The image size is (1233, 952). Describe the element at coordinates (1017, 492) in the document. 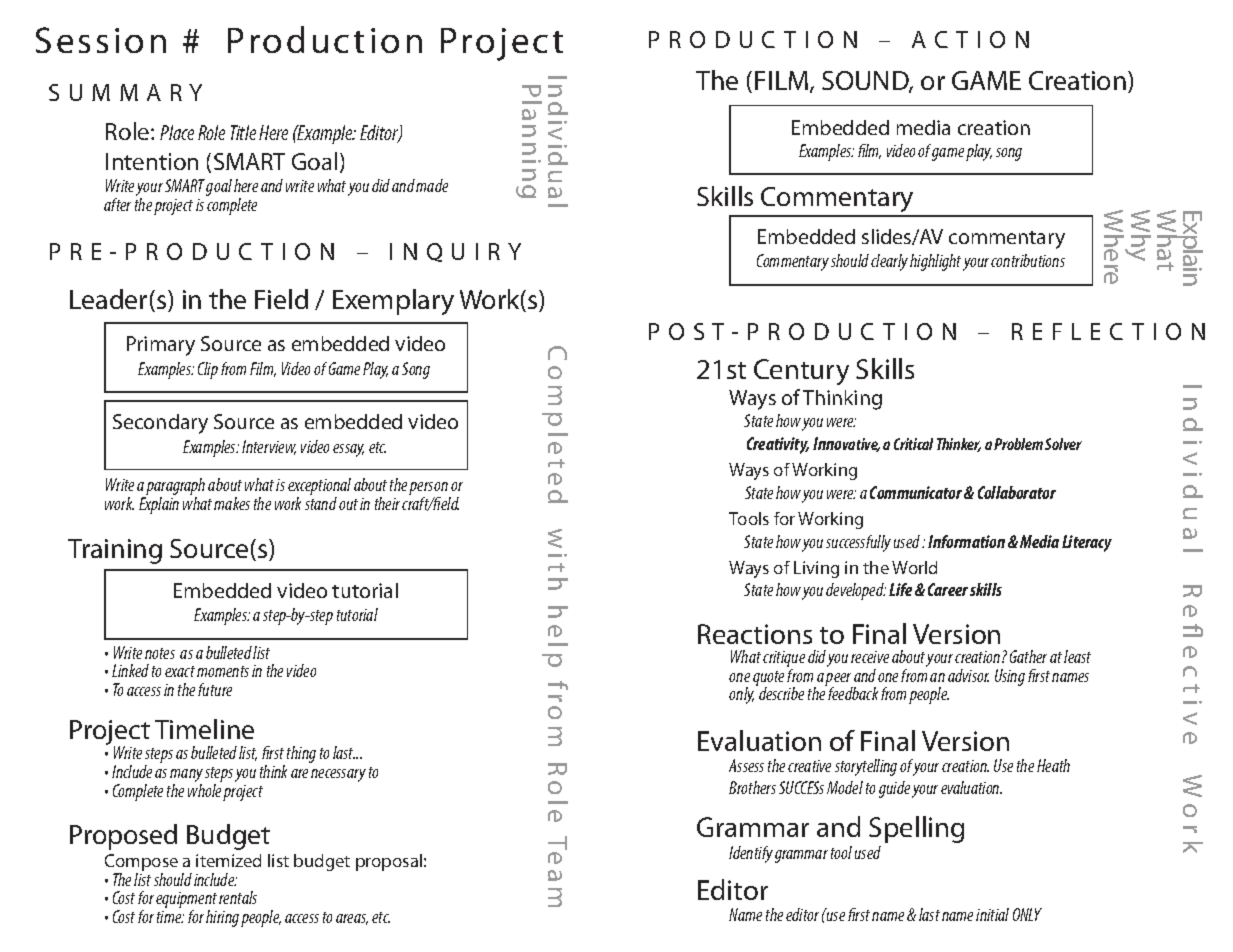

I see `Collaborator` at that location.
